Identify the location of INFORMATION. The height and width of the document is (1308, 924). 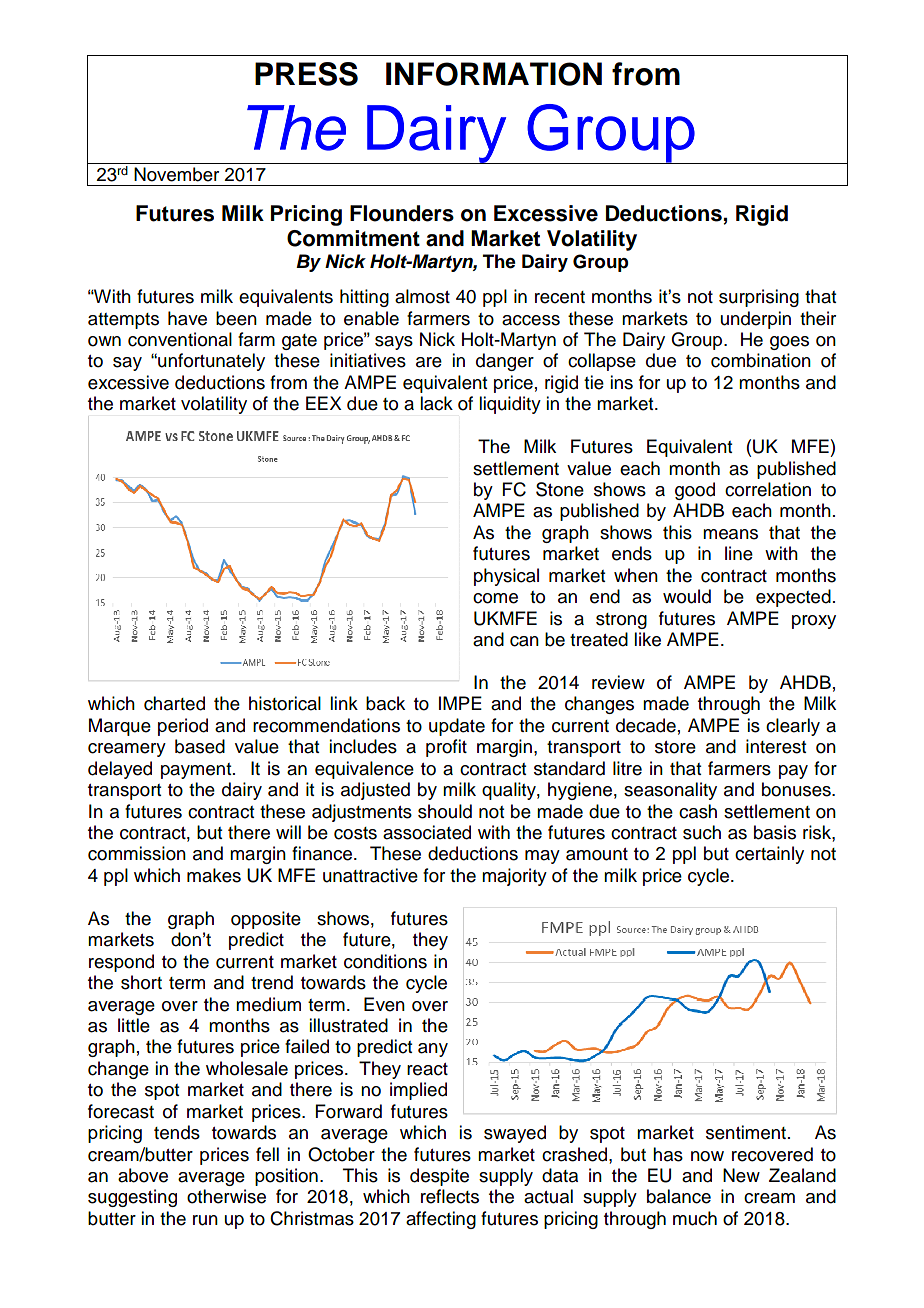
(494, 74).
